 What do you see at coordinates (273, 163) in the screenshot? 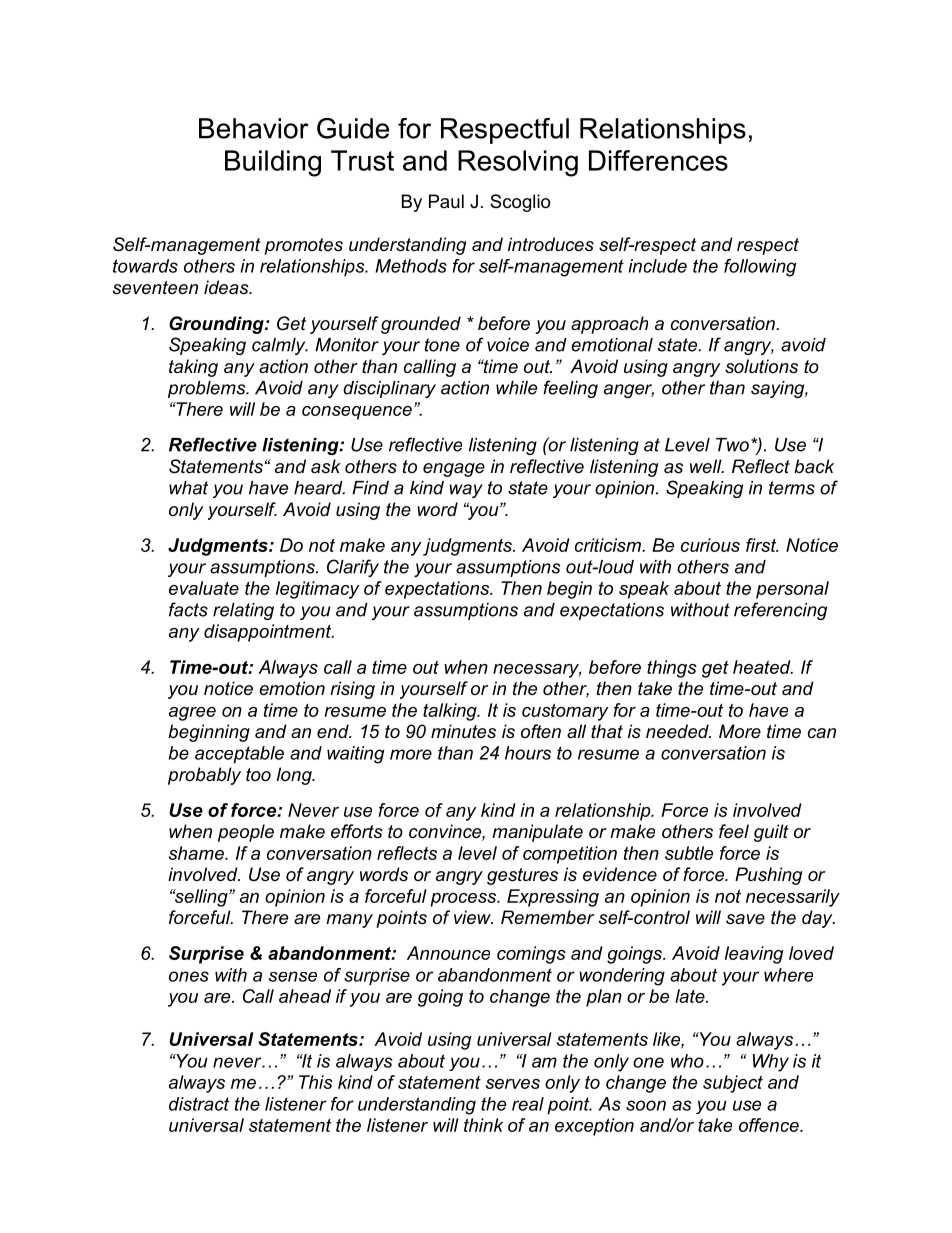
I see `Building` at bounding box center [273, 163].
